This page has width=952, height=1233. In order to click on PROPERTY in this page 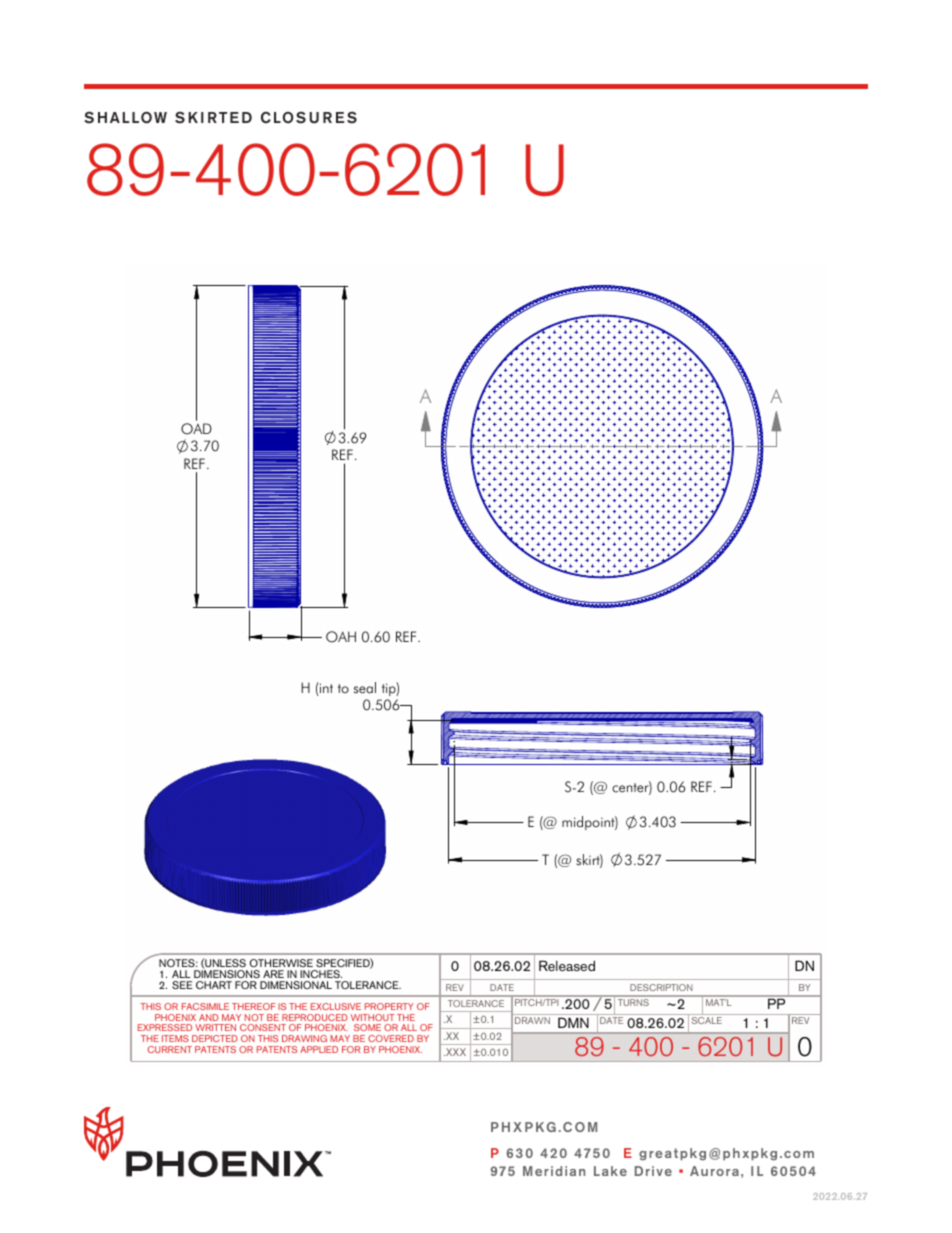, I will do `click(389, 1006)`.
